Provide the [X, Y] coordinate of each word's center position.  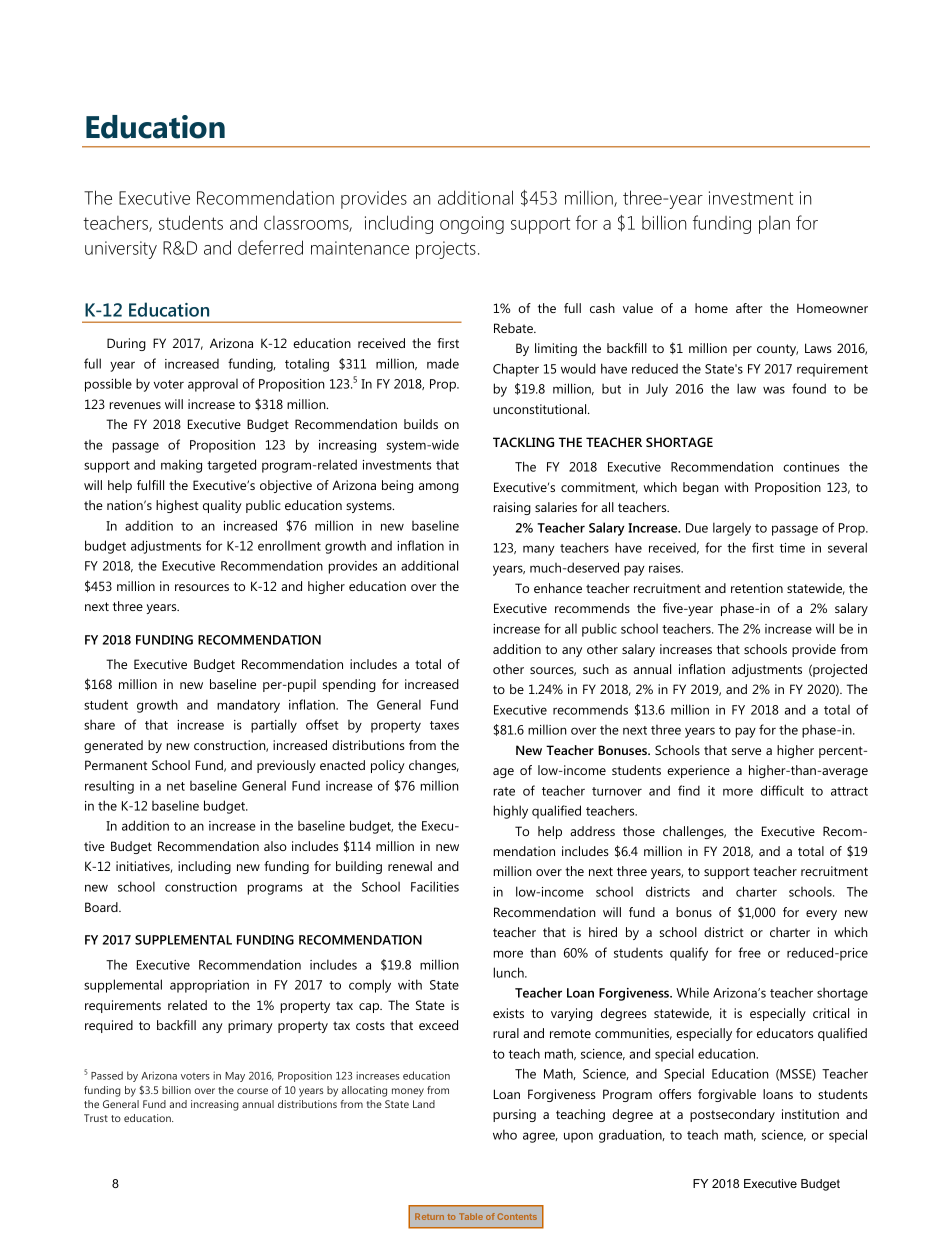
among [439, 488]
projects [446, 250]
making [181, 466]
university [121, 250]
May [235, 1077]
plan [774, 225]
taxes [444, 725]
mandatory [248, 706]
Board [102, 907]
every [821, 915]
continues [811, 467]
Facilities [435, 886]
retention [757, 588]
